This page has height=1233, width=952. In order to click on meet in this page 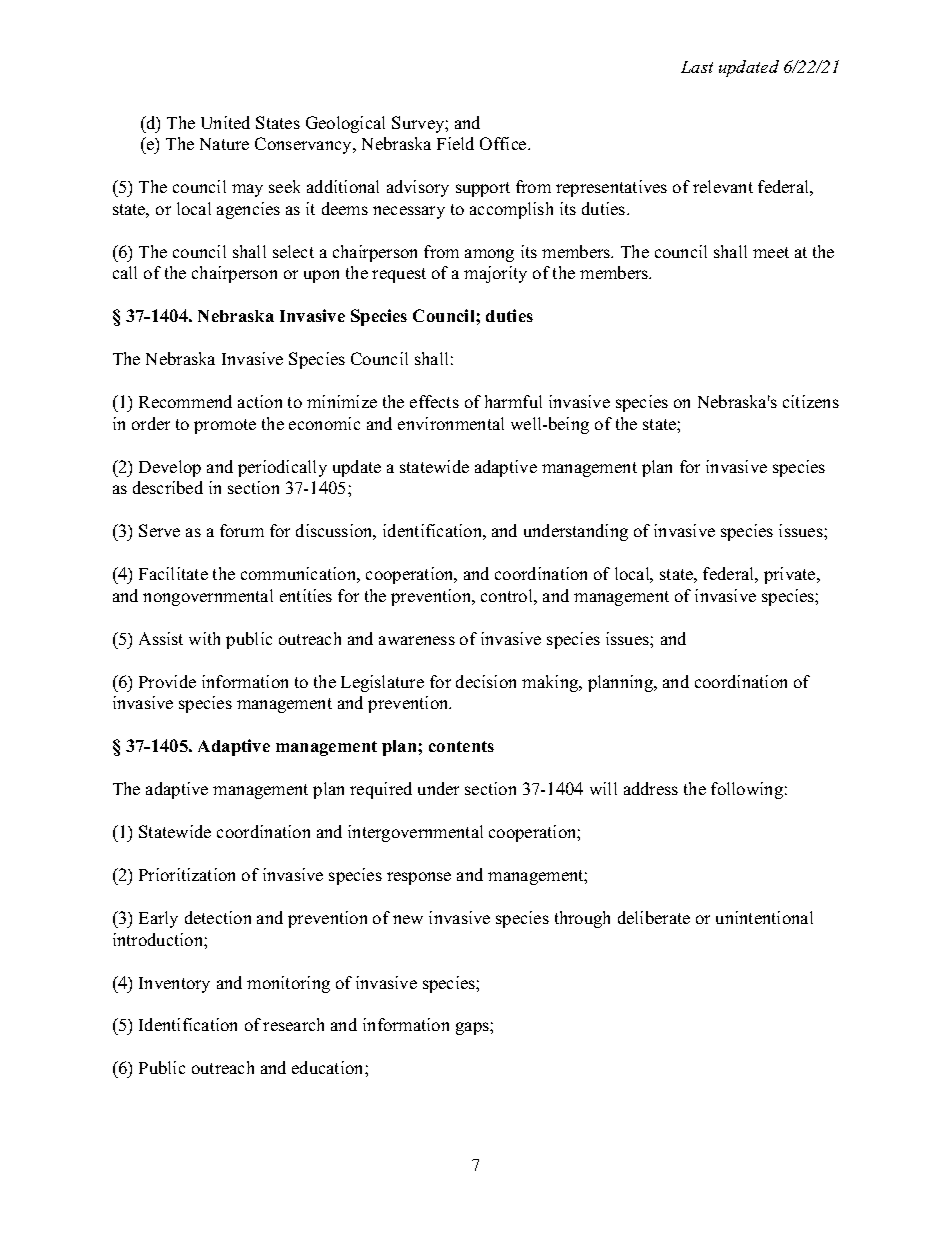, I will do `click(771, 252)`.
